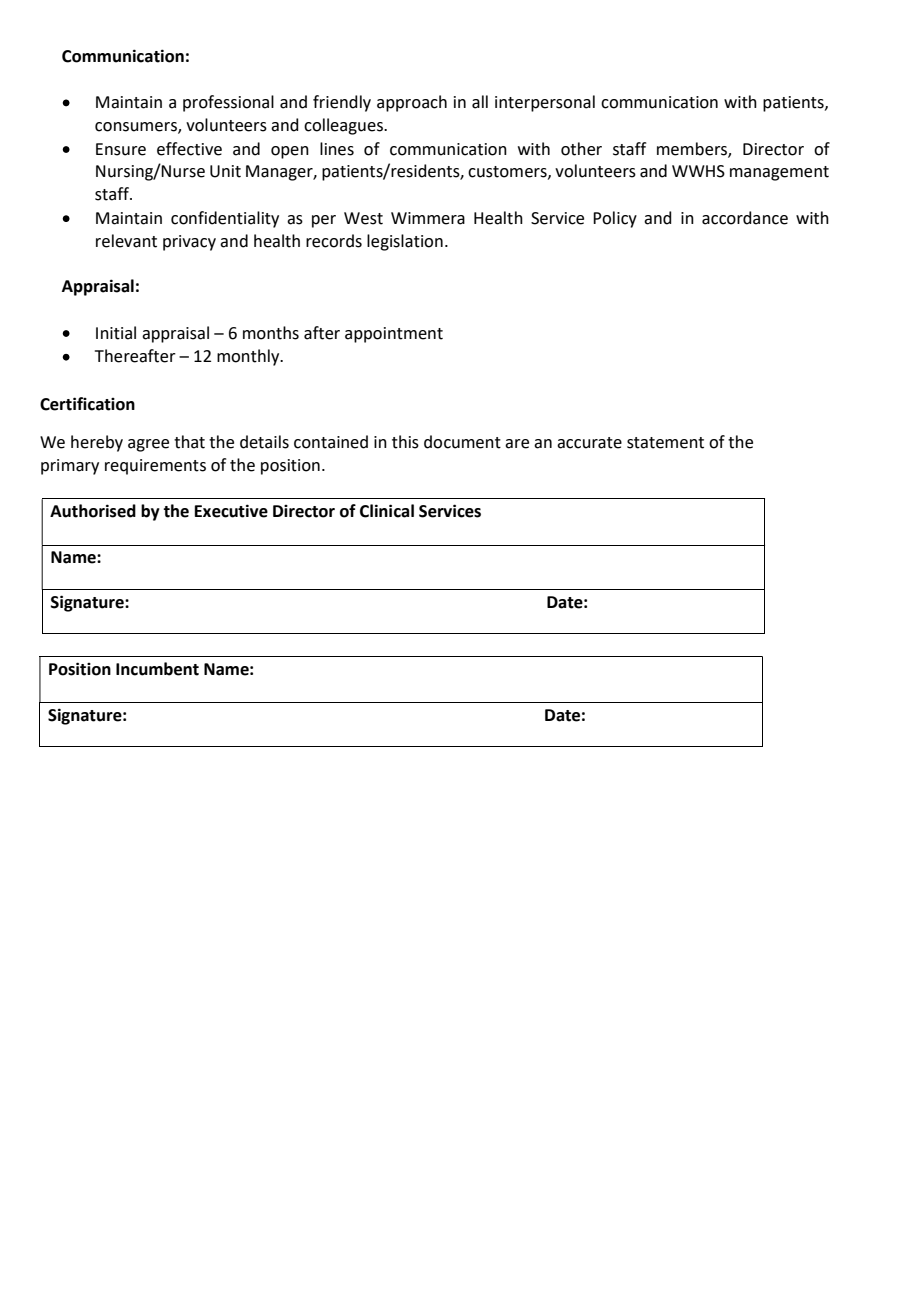 This page has width=924, height=1308. What do you see at coordinates (745, 218) in the page?
I see `accordance` at bounding box center [745, 218].
